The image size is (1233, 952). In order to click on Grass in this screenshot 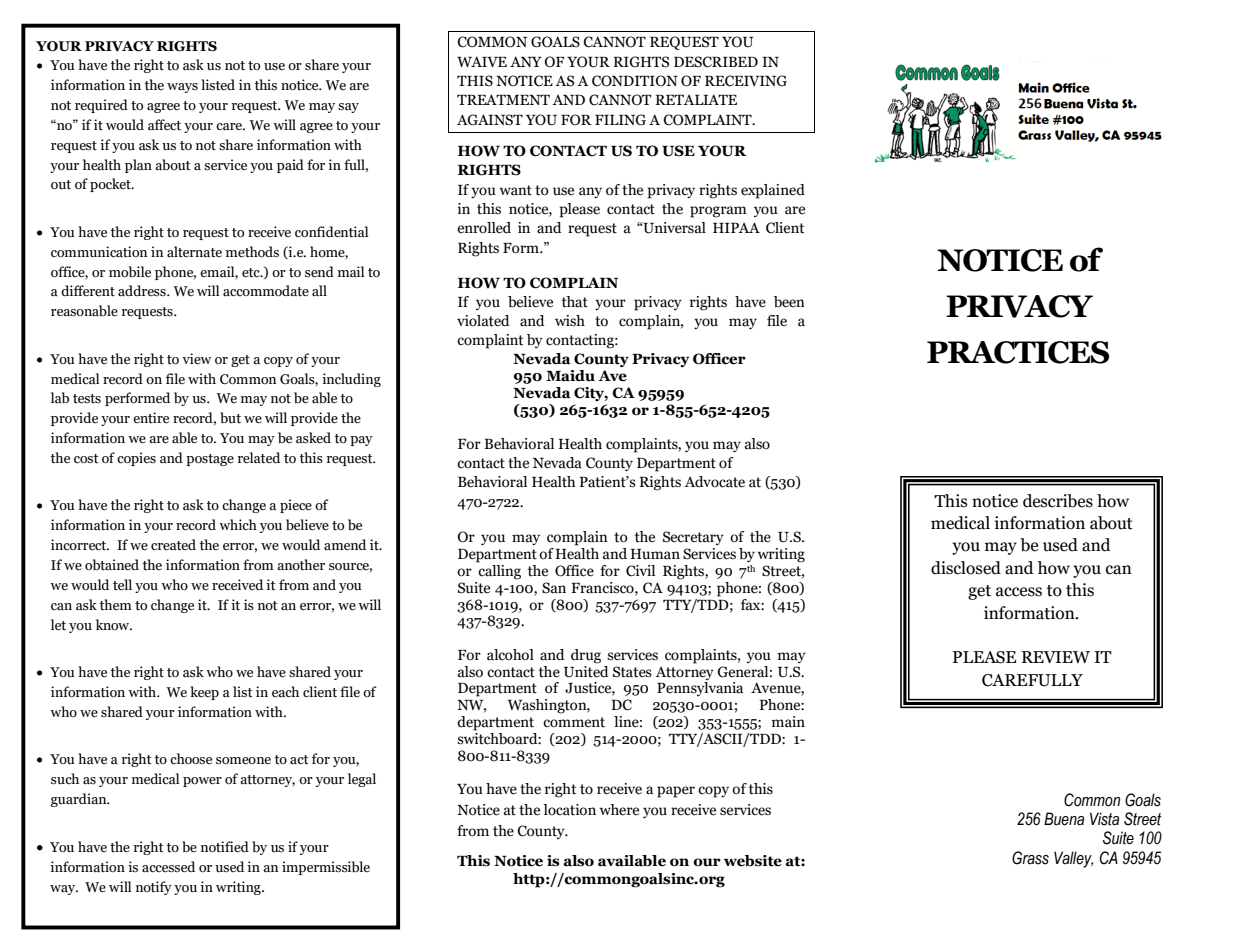, I will do `click(1030, 858)`.
